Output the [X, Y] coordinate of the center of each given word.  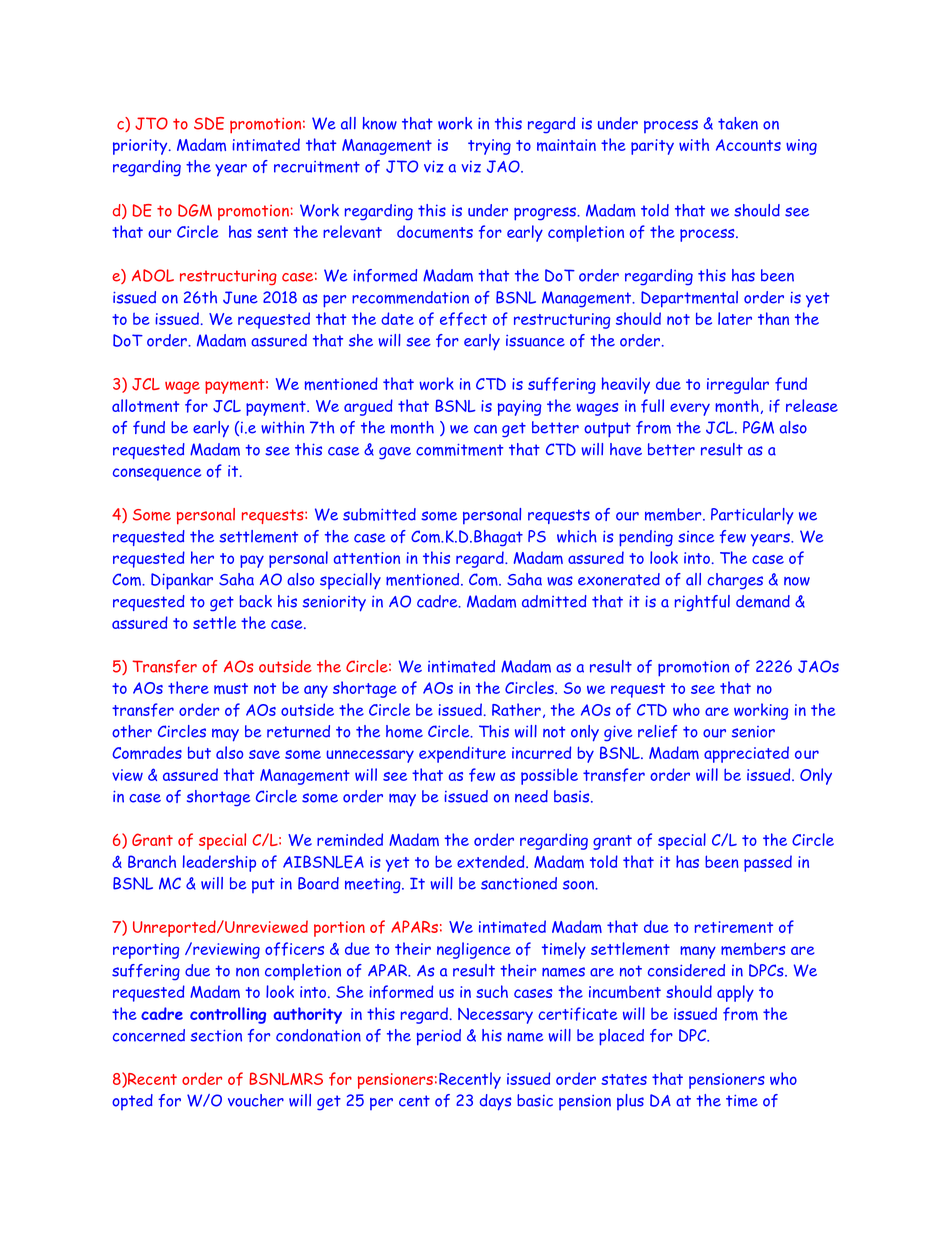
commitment [459, 450]
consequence [157, 474]
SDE [209, 123]
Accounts [748, 145]
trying [489, 147]
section [216, 1036]
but [199, 752]
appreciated [746, 754]
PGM [758, 427]
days [495, 1102]
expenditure [462, 754]
